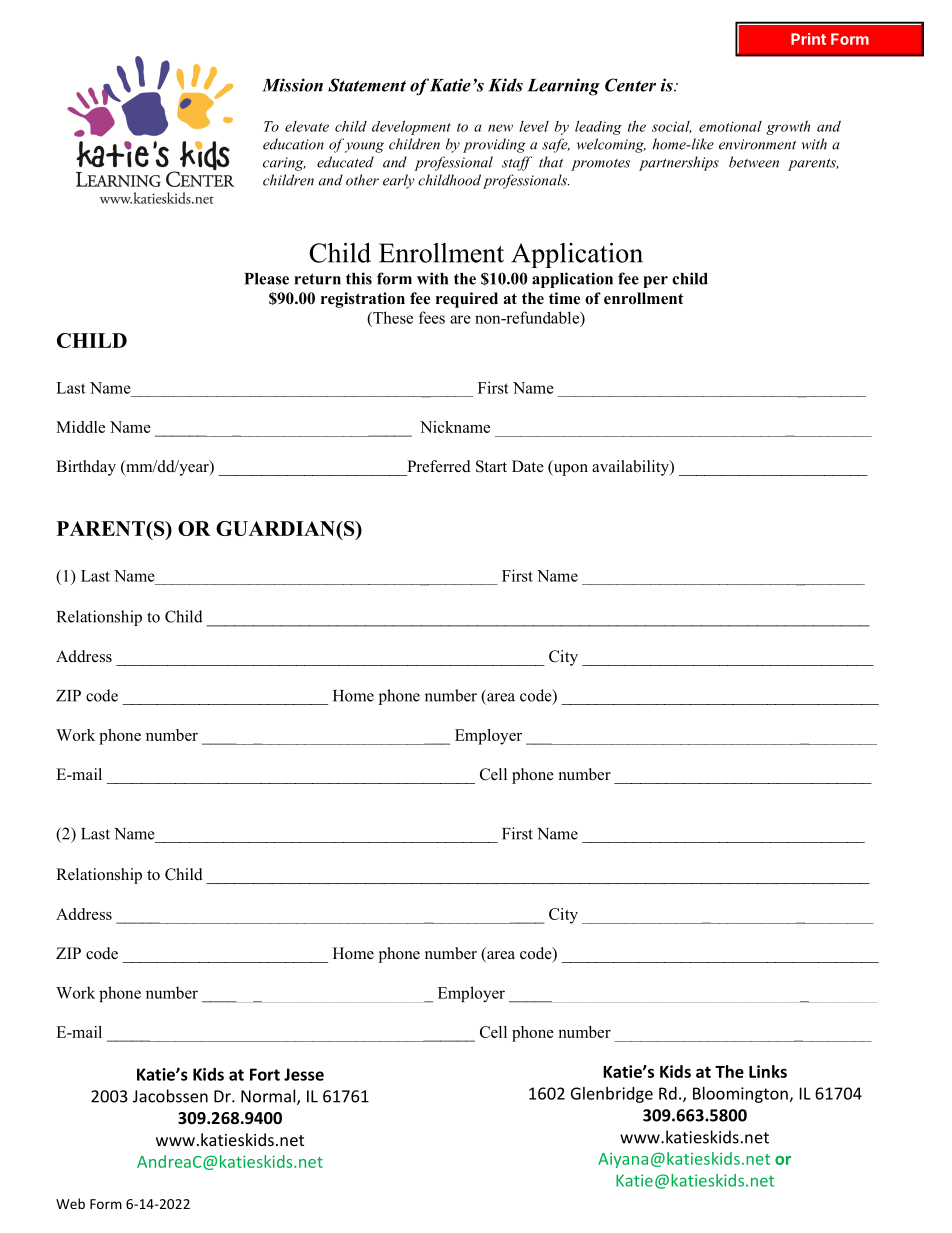 Image resolution: width=952 pixels, height=1233 pixels. What do you see at coordinates (491, 466) in the screenshot?
I see `Start` at bounding box center [491, 466].
